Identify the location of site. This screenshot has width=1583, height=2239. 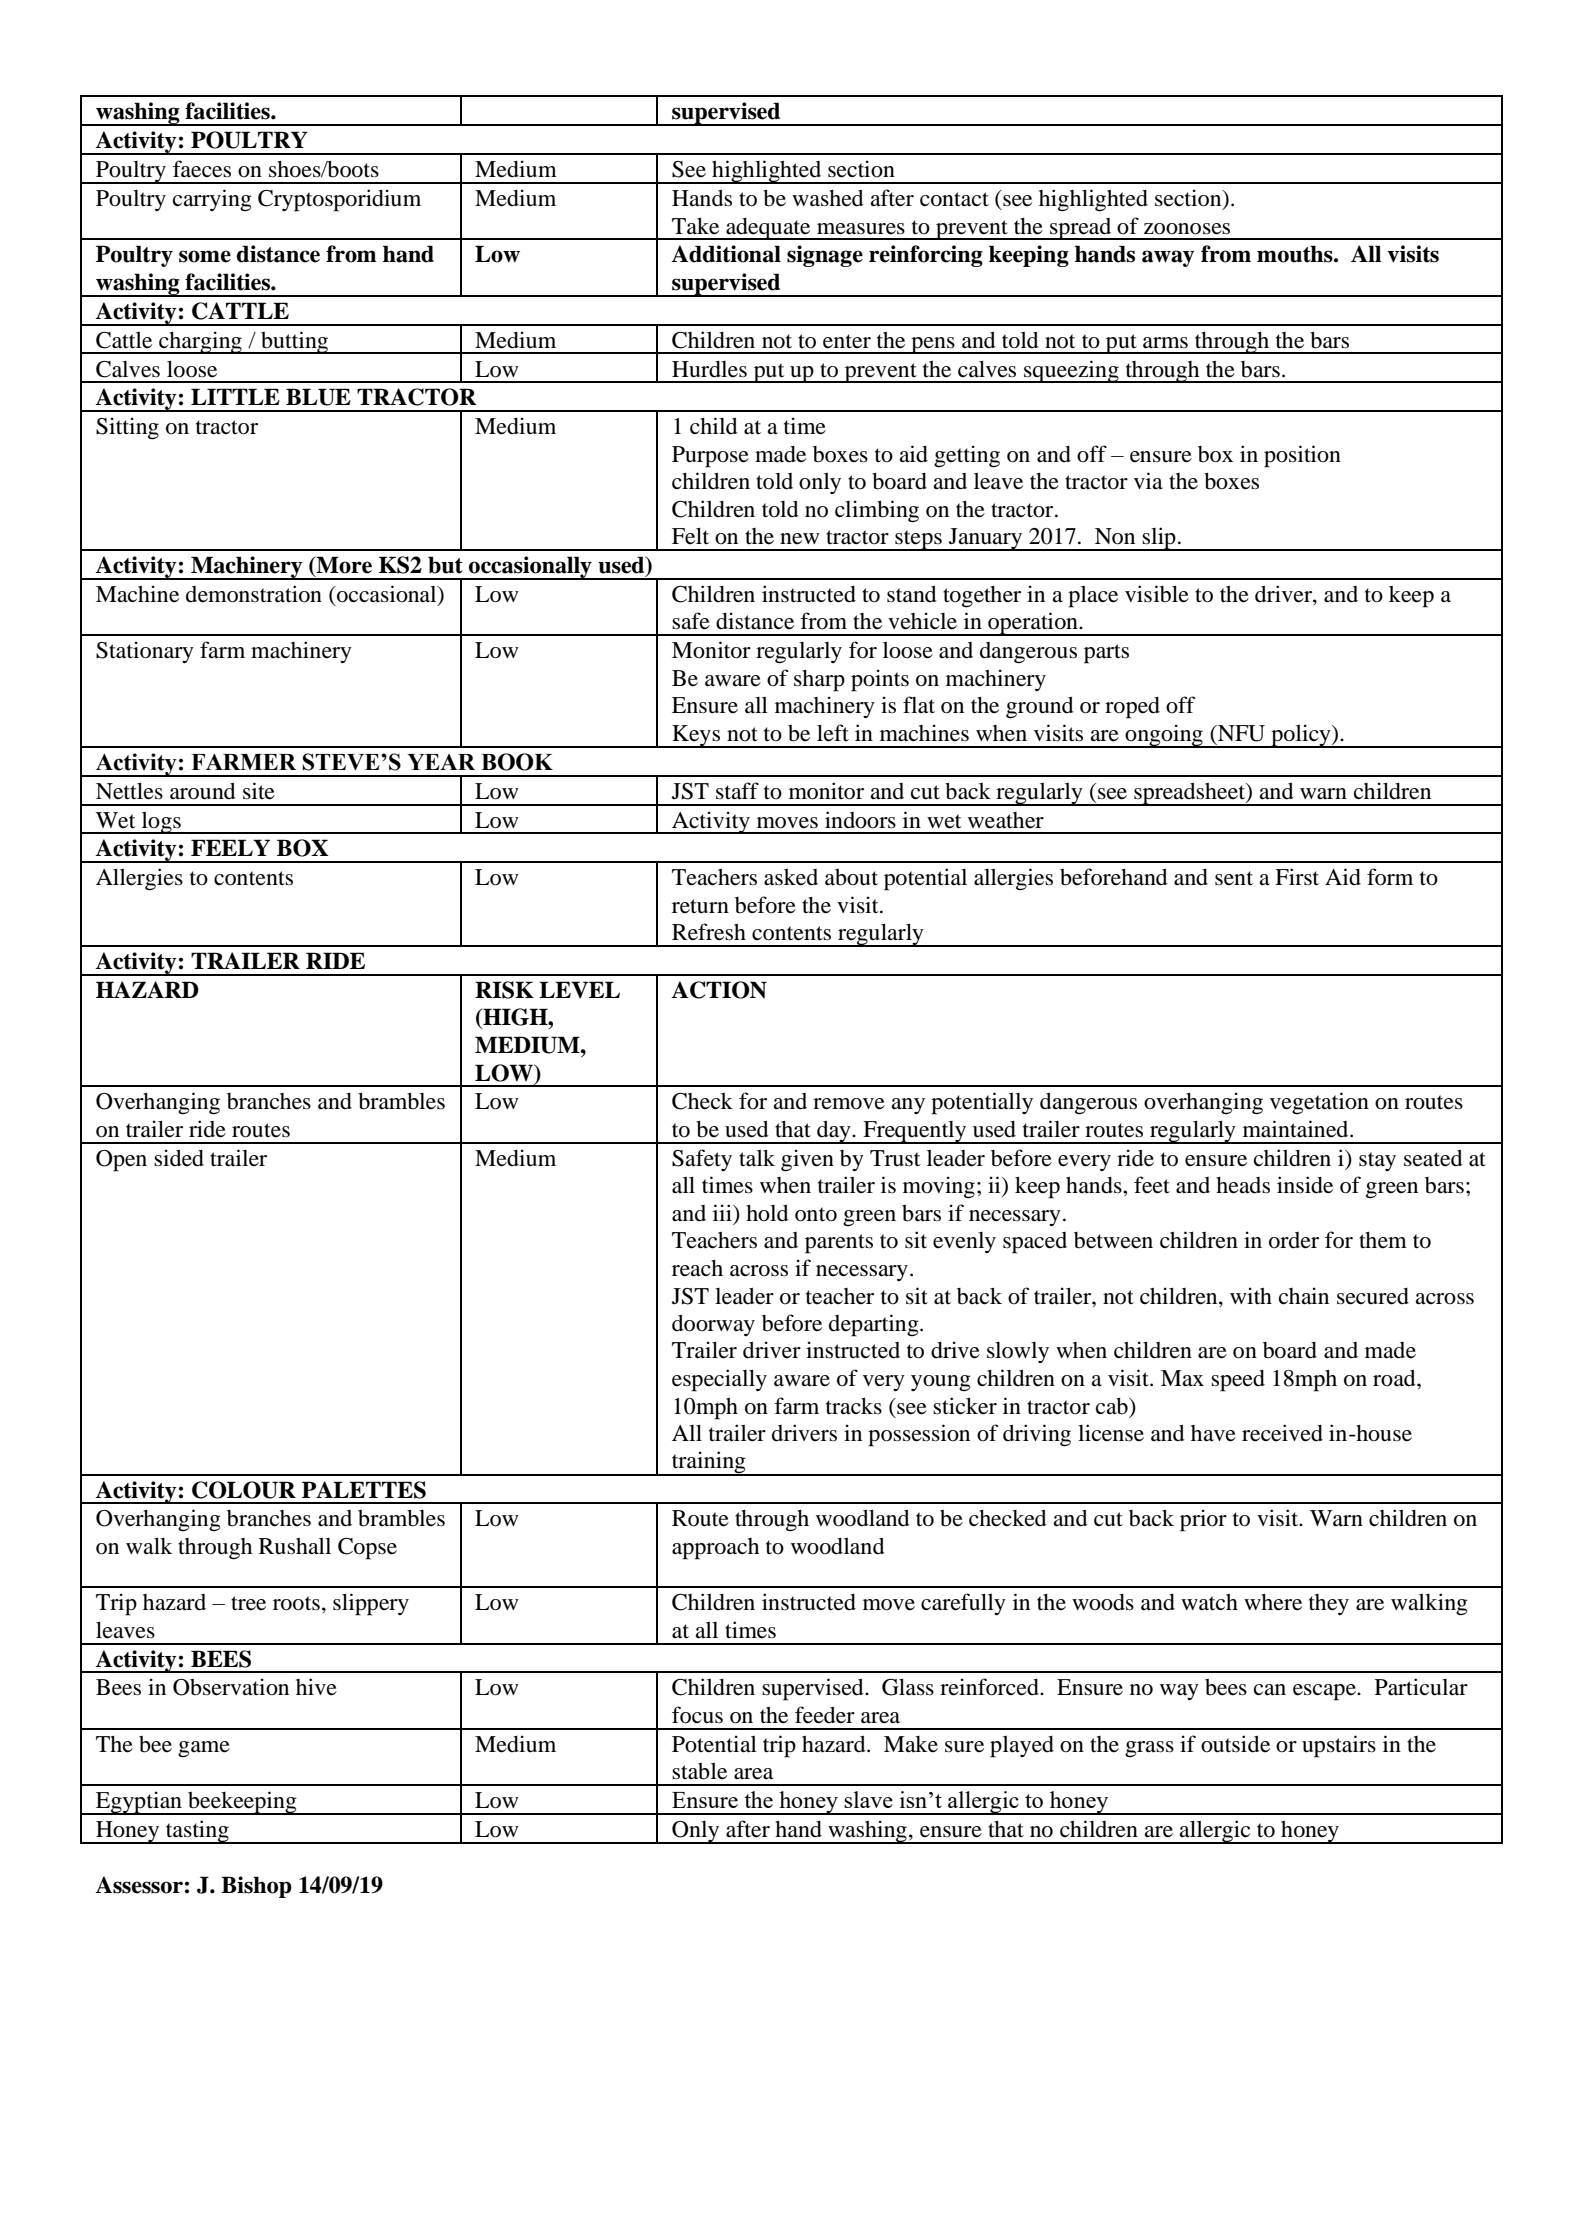
(259, 791).
